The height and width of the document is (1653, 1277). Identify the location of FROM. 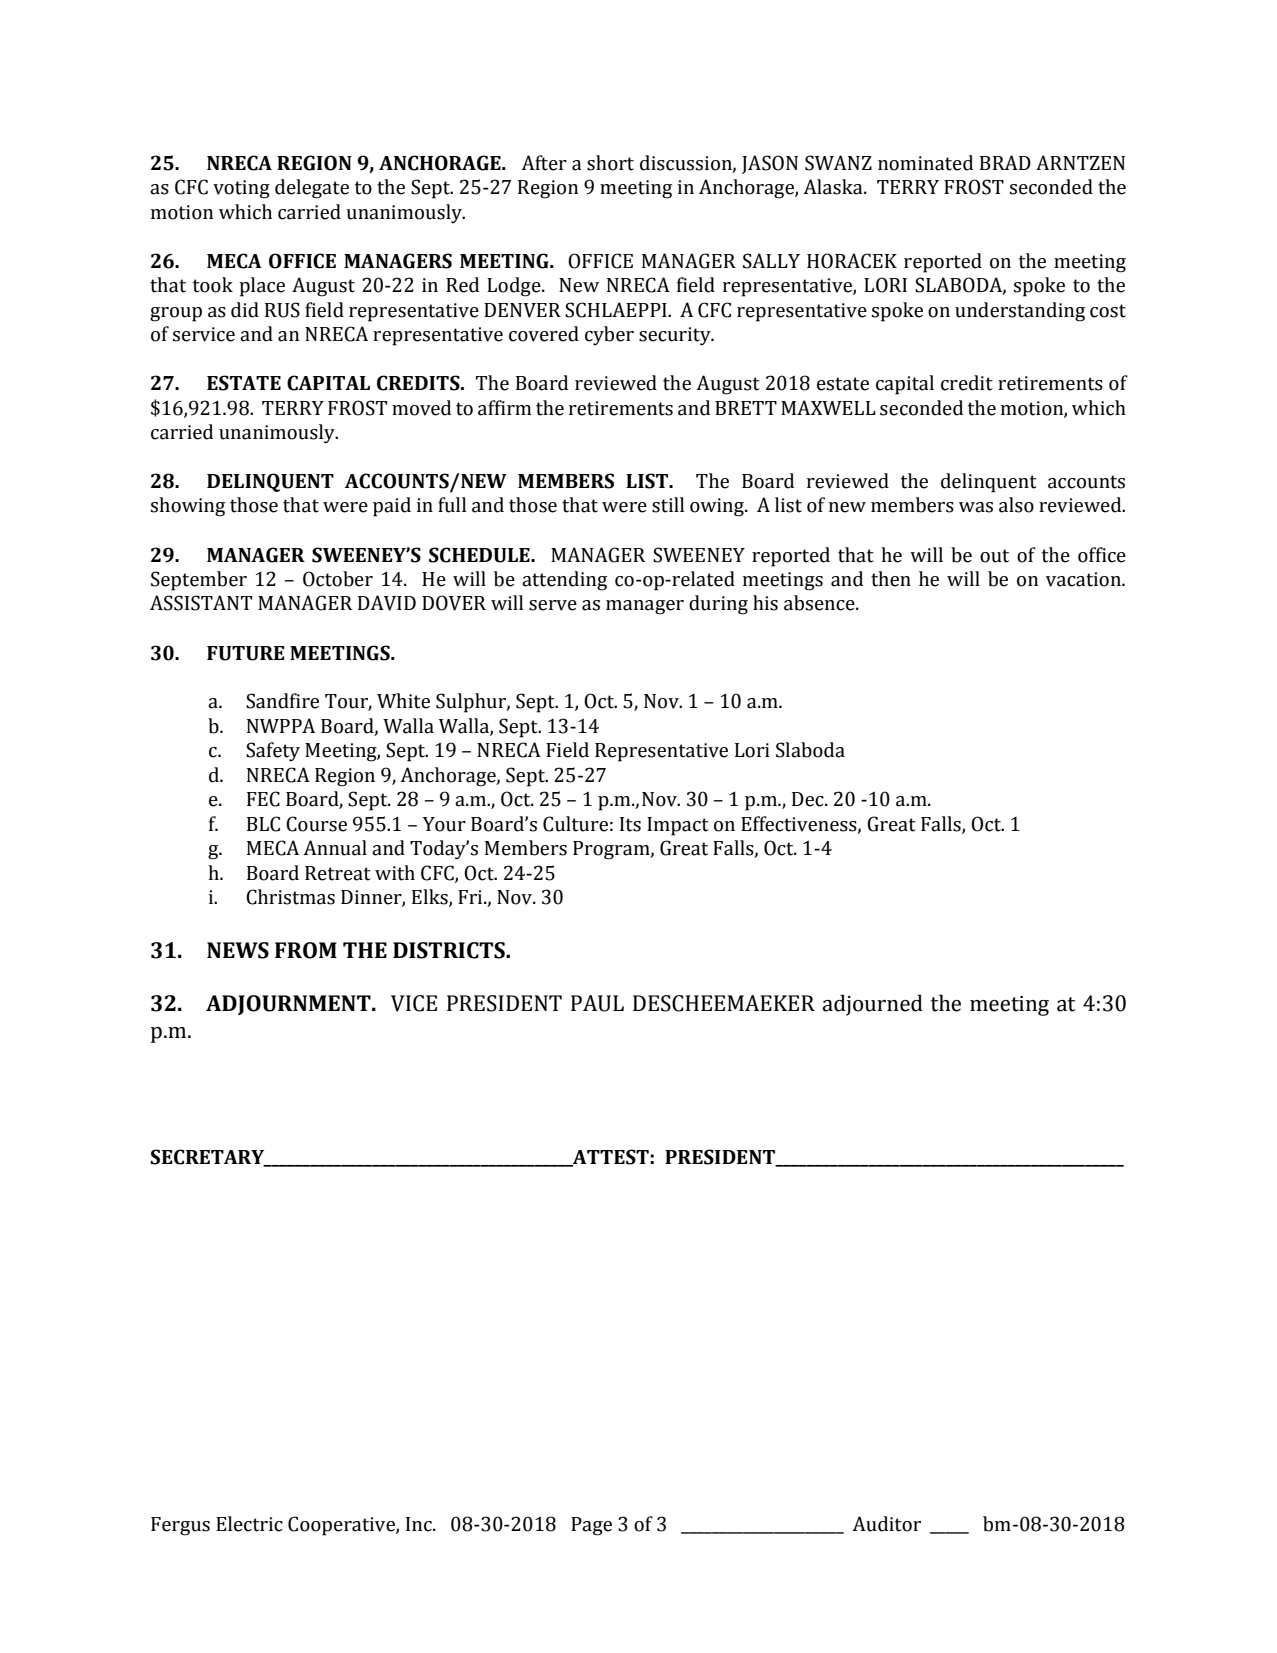
(306, 950).
